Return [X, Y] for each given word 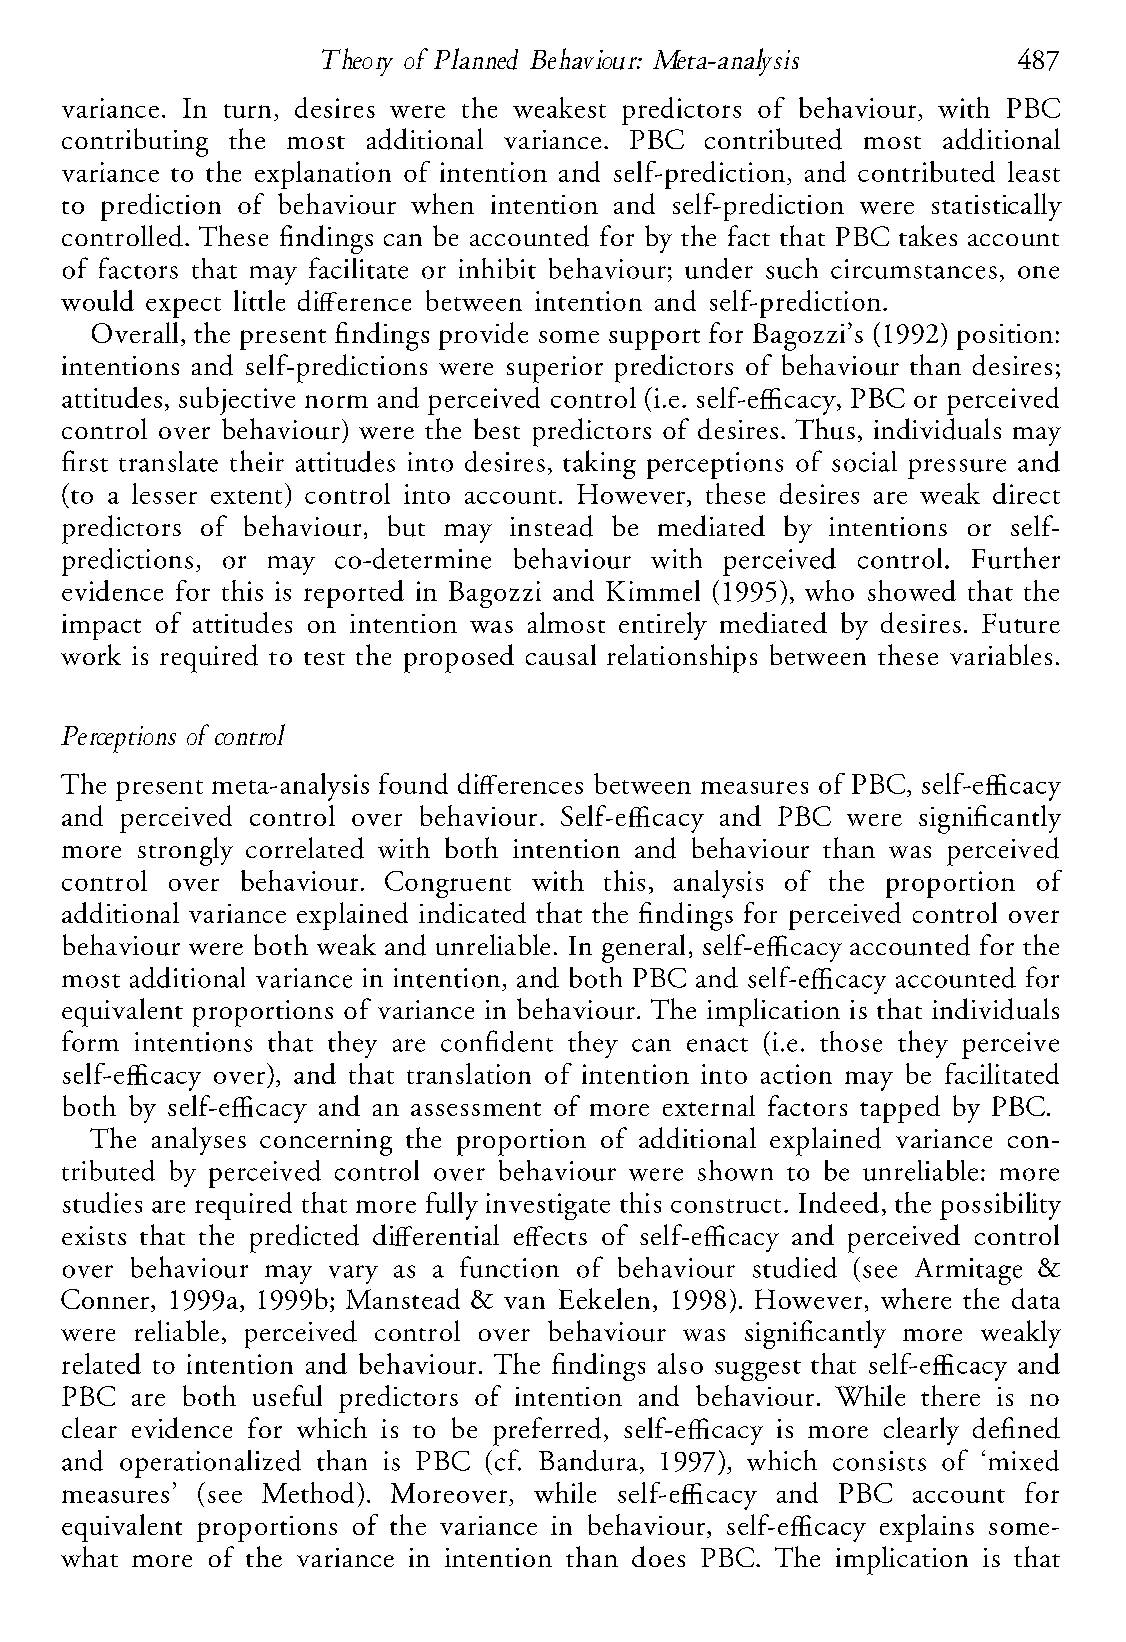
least [1034, 171]
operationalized [210, 1464]
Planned [476, 59]
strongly [185, 851]
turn [247, 111]
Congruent [448, 884]
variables [1001, 654]
